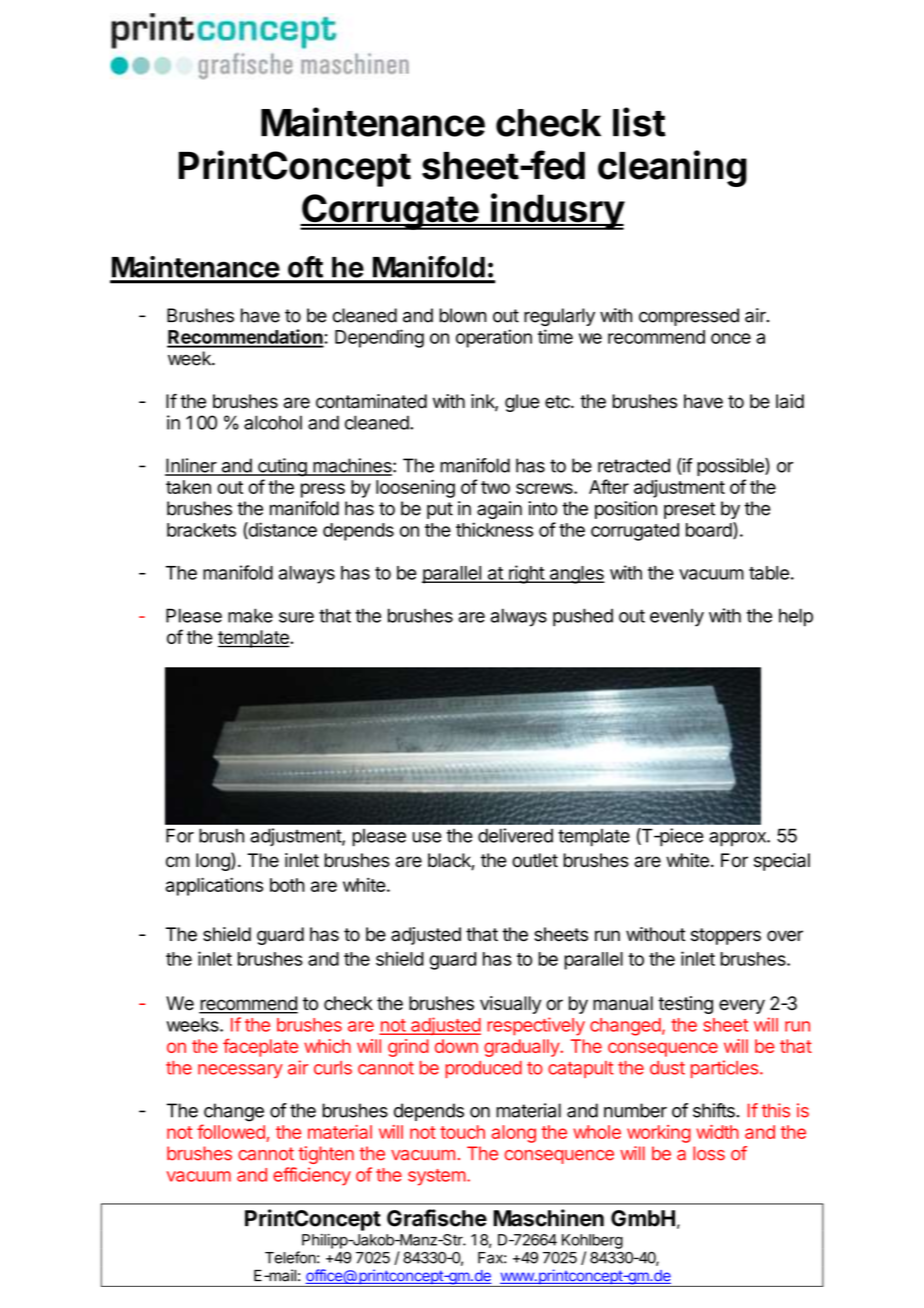 The width and height of the screenshot is (924, 1308). What do you see at coordinates (639, 122) in the screenshot?
I see `list` at bounding box center [639, 122].
